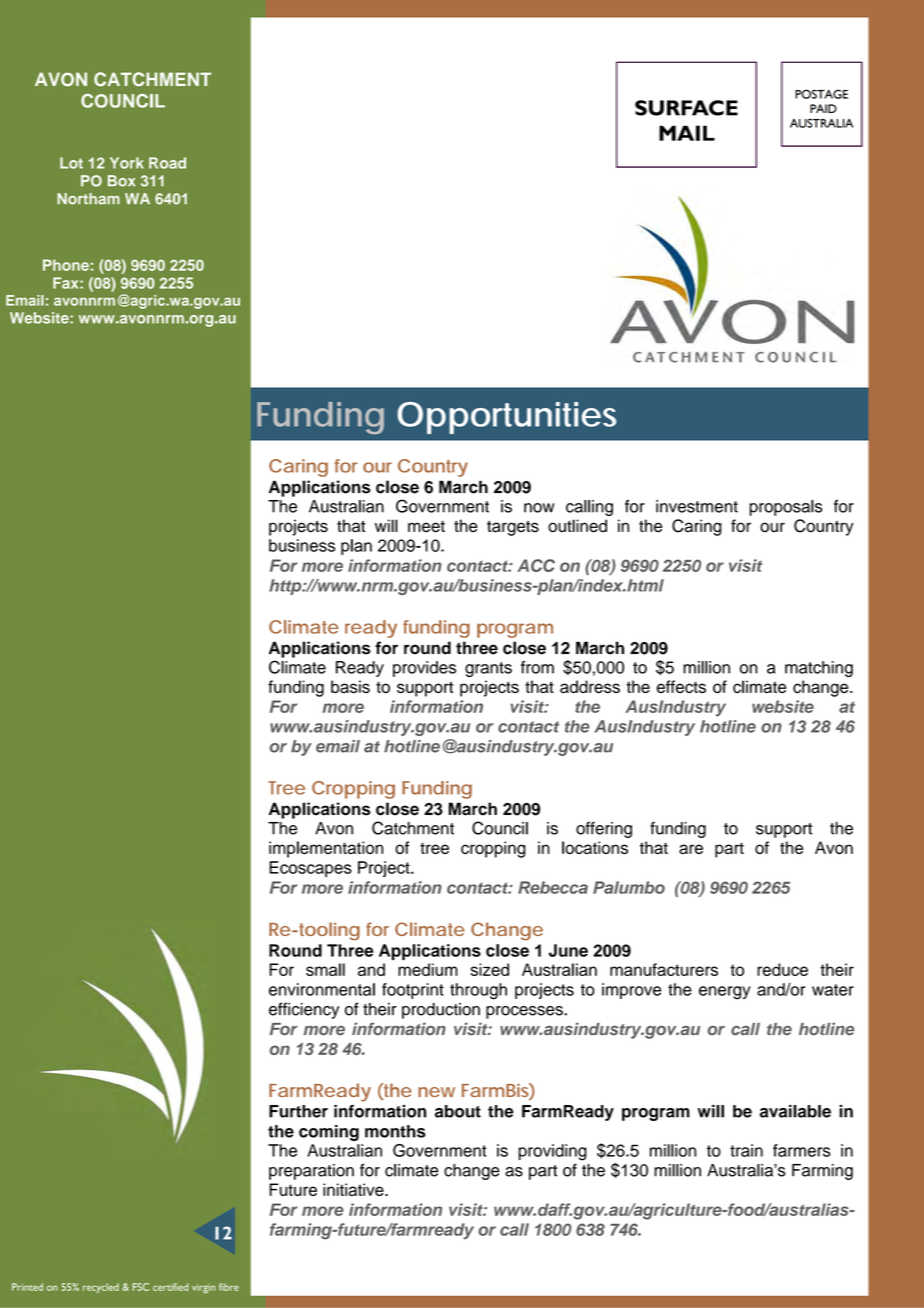  Describe the element at coordinates (513, 528) in the page. I see `targets` at that location.
